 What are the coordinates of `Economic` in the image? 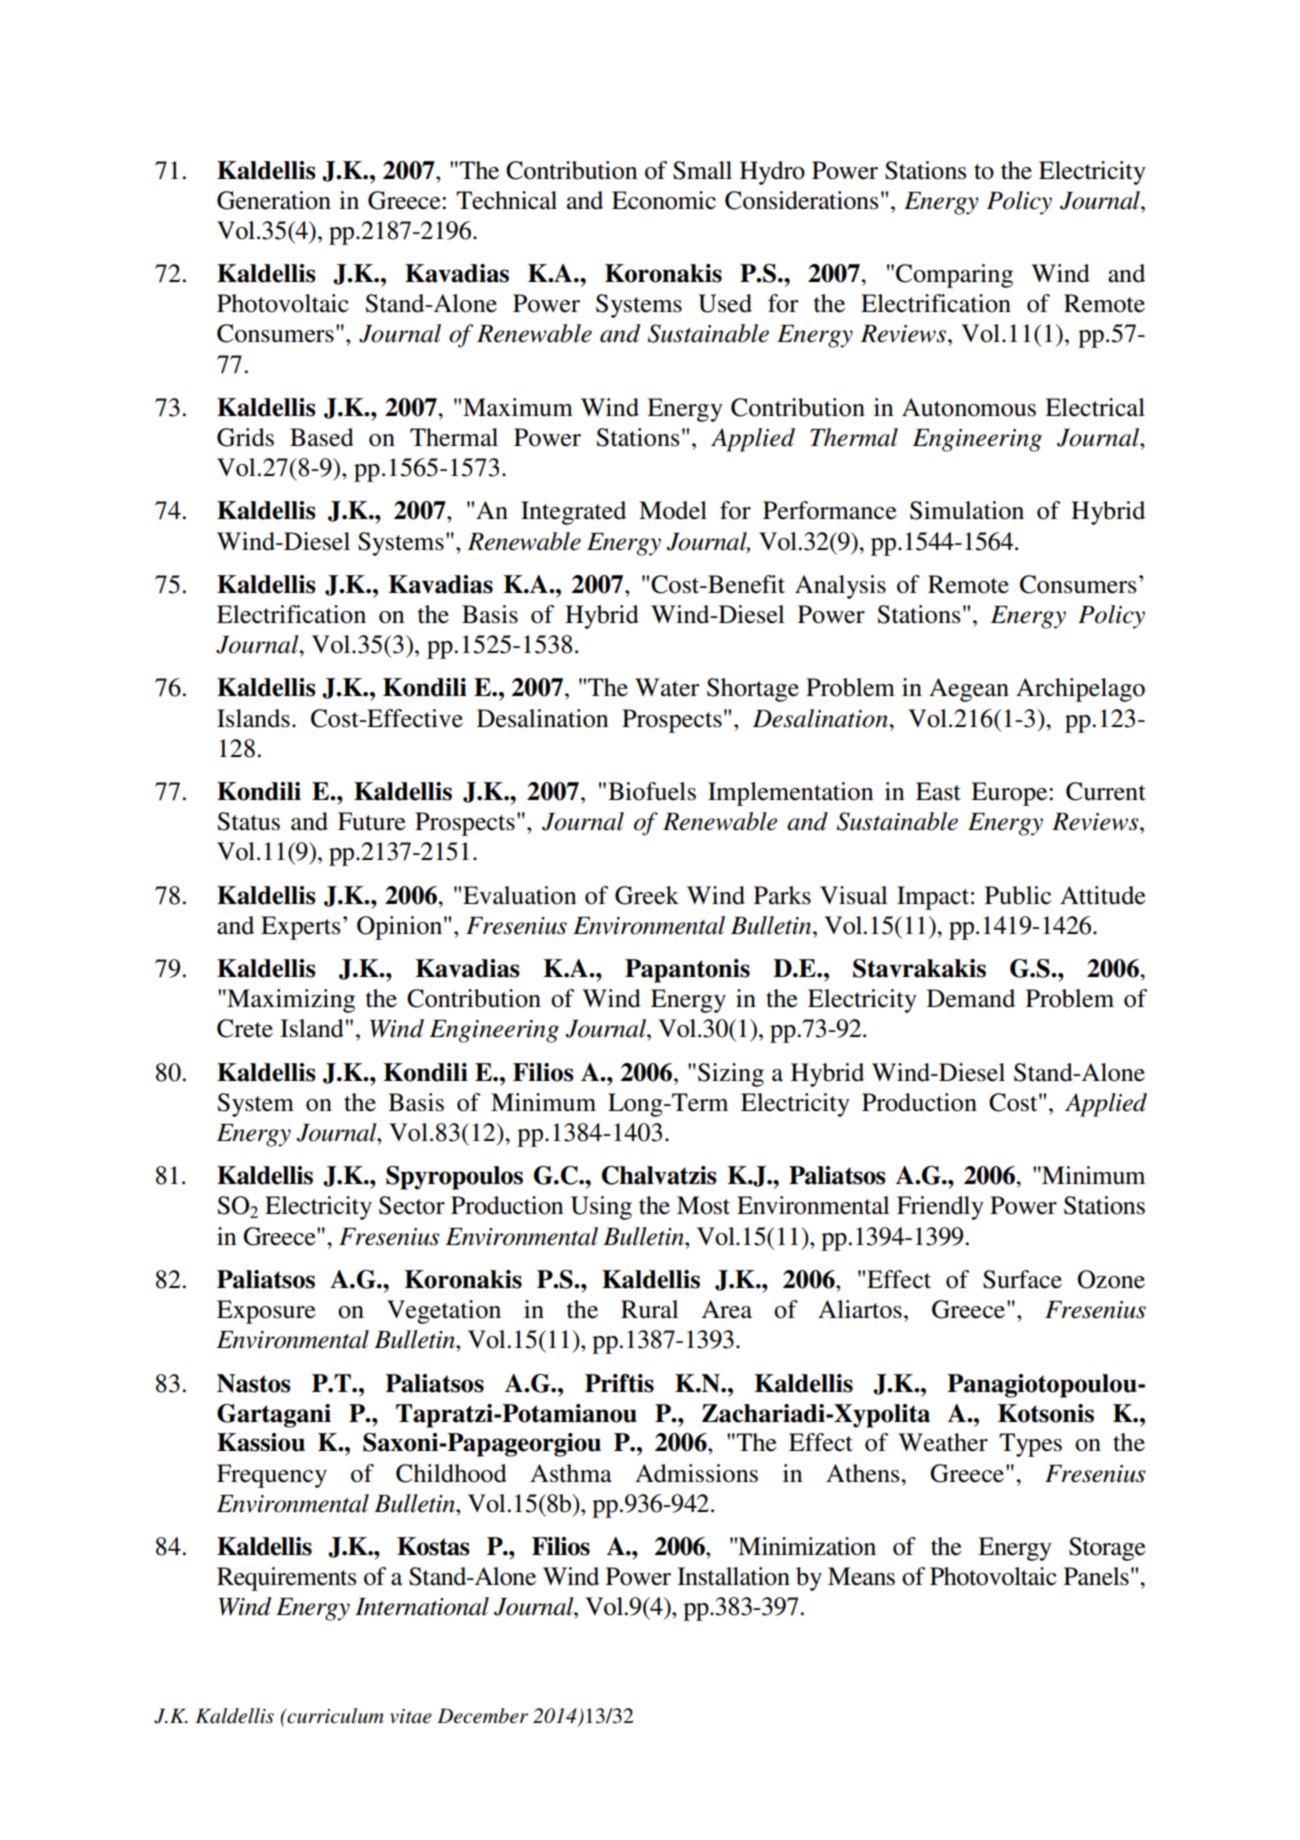 It's located at (664, 200).
